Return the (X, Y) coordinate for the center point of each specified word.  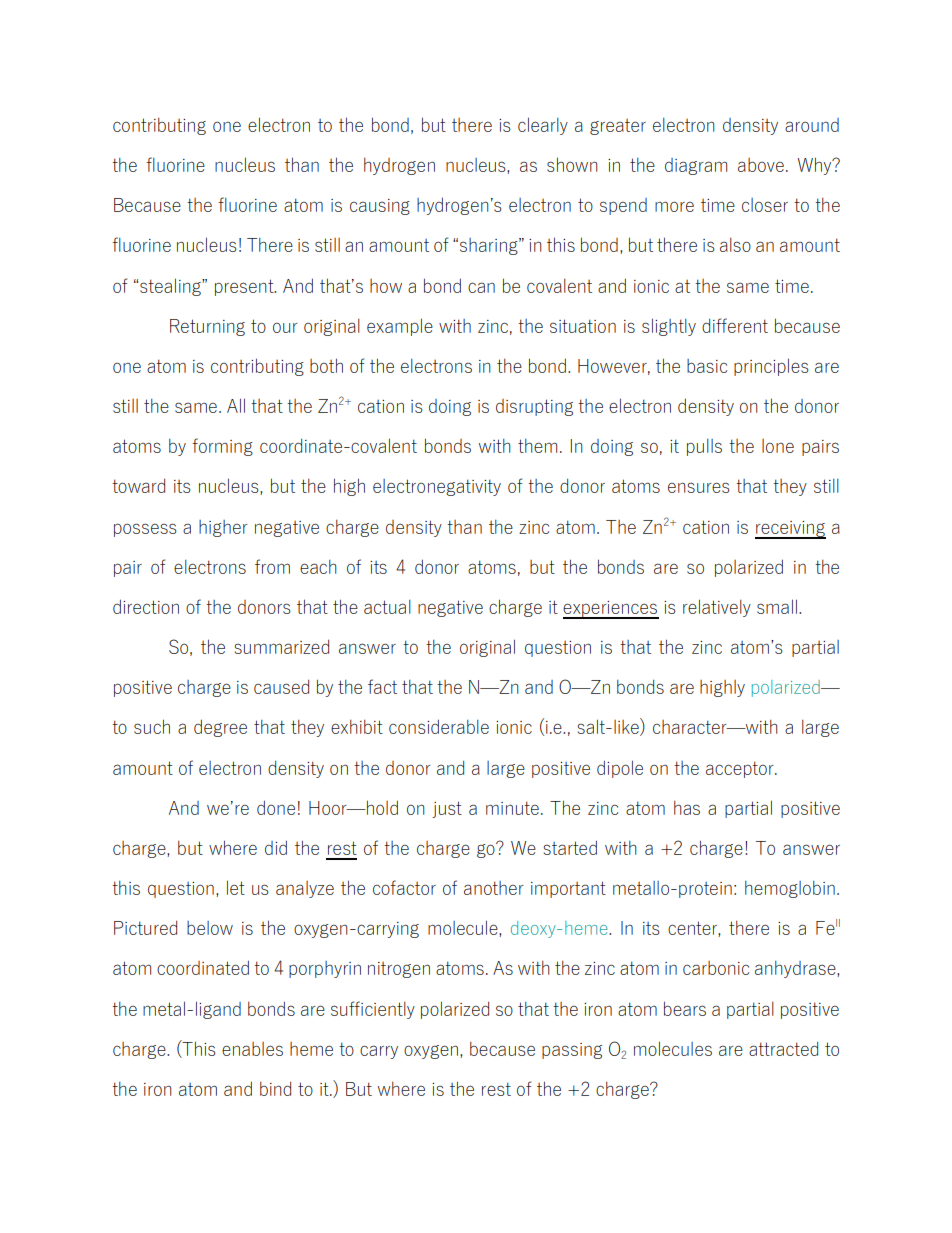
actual (387, 607)
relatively (717, 608)
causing (380, 207)
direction (146, 606)
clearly (543, 126)
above (761, 165)
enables (252, 1049)
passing (572, 1051)
